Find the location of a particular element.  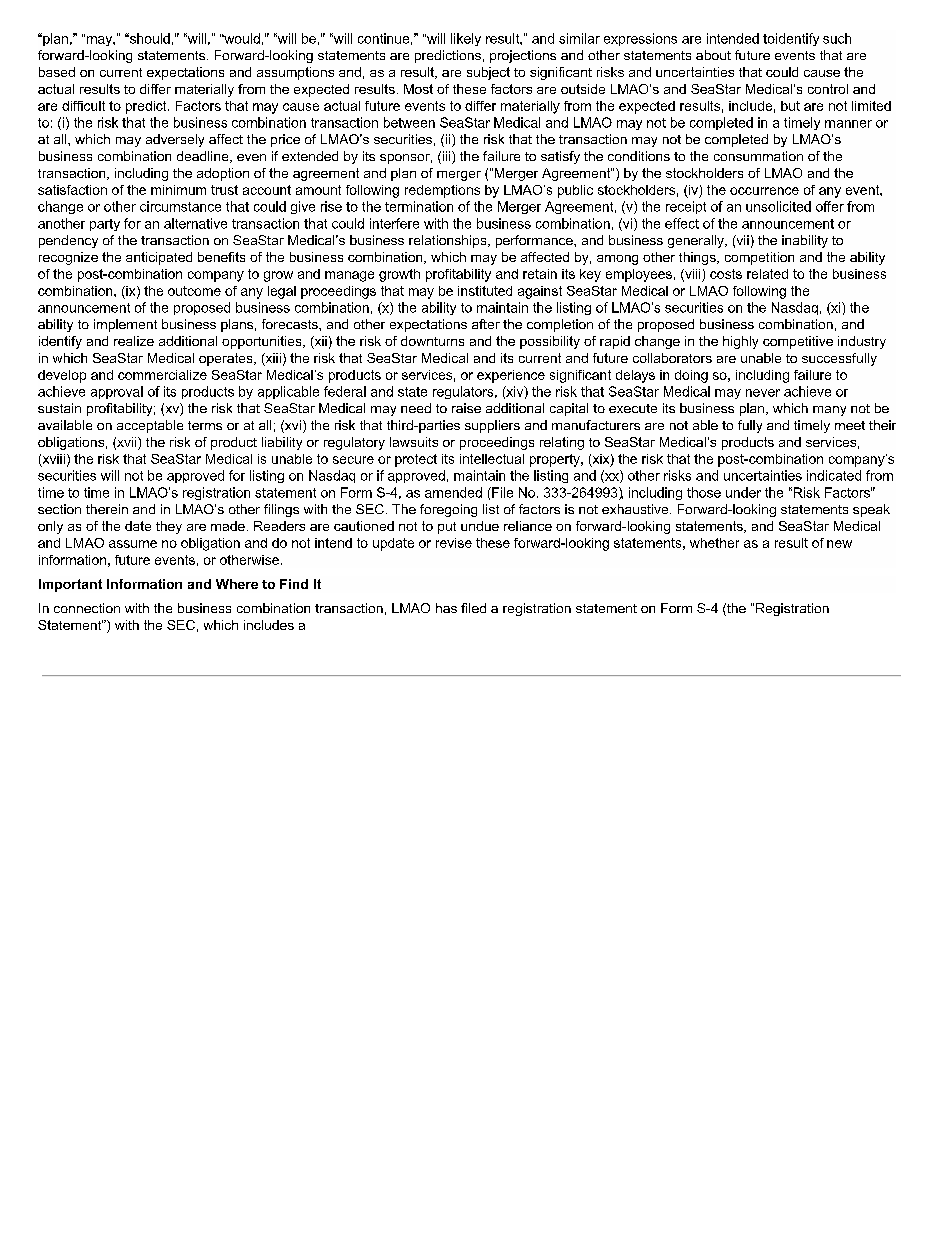

party is located at coordinates (105, 225).
